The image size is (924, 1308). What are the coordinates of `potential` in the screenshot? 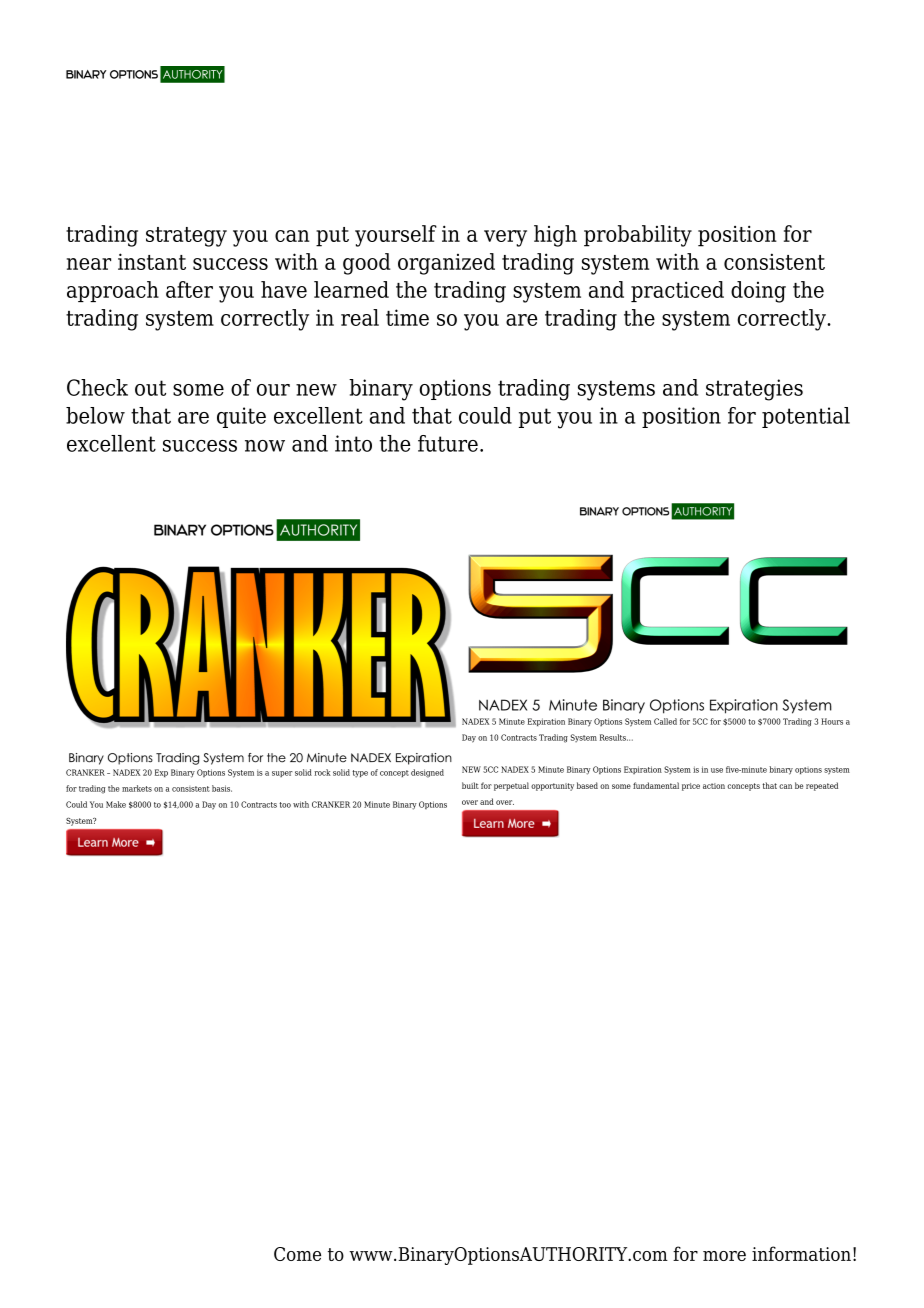 It's located at (806, 417).
